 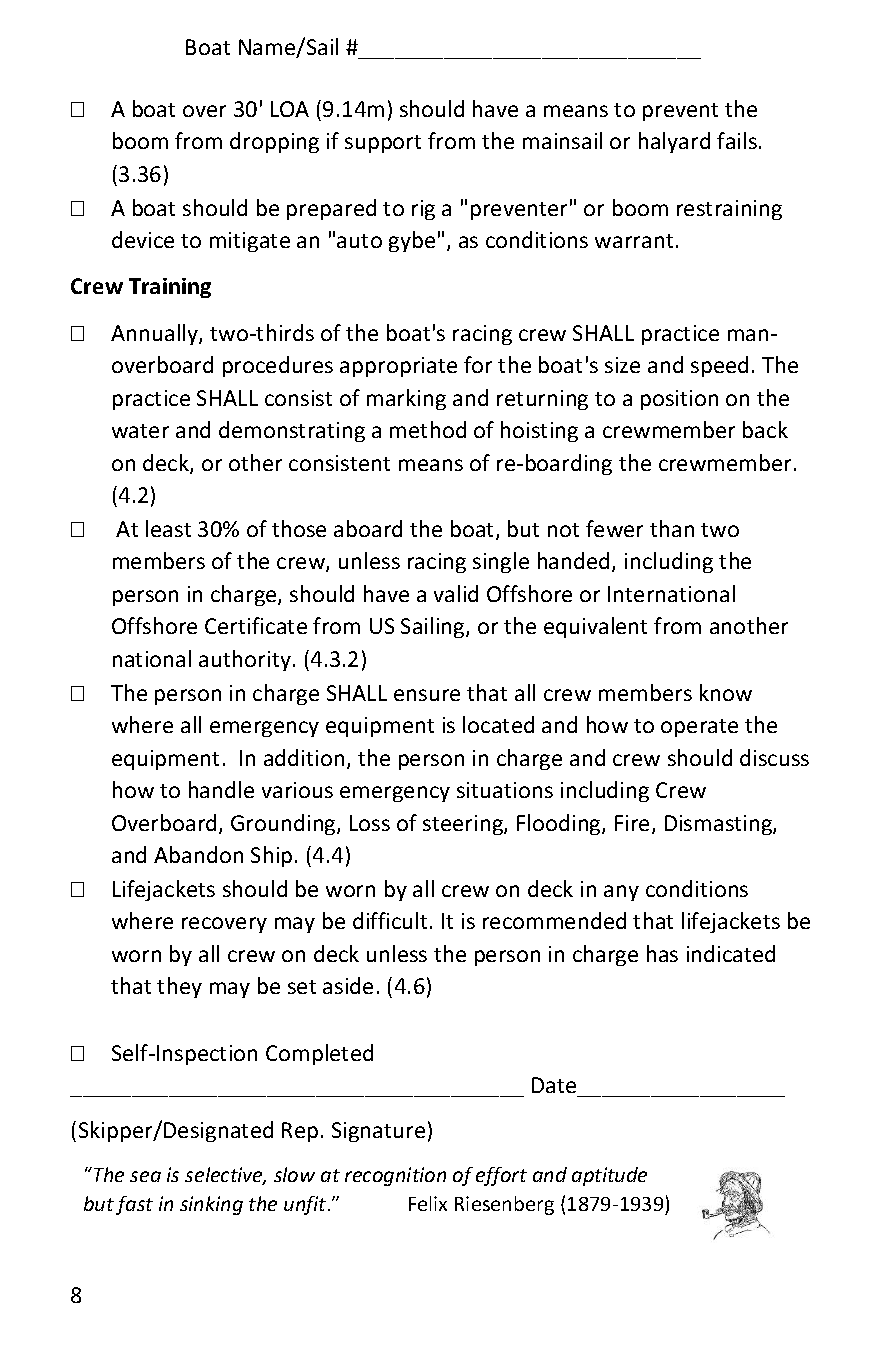 I want to click on support, so click(x=383, y=144).
